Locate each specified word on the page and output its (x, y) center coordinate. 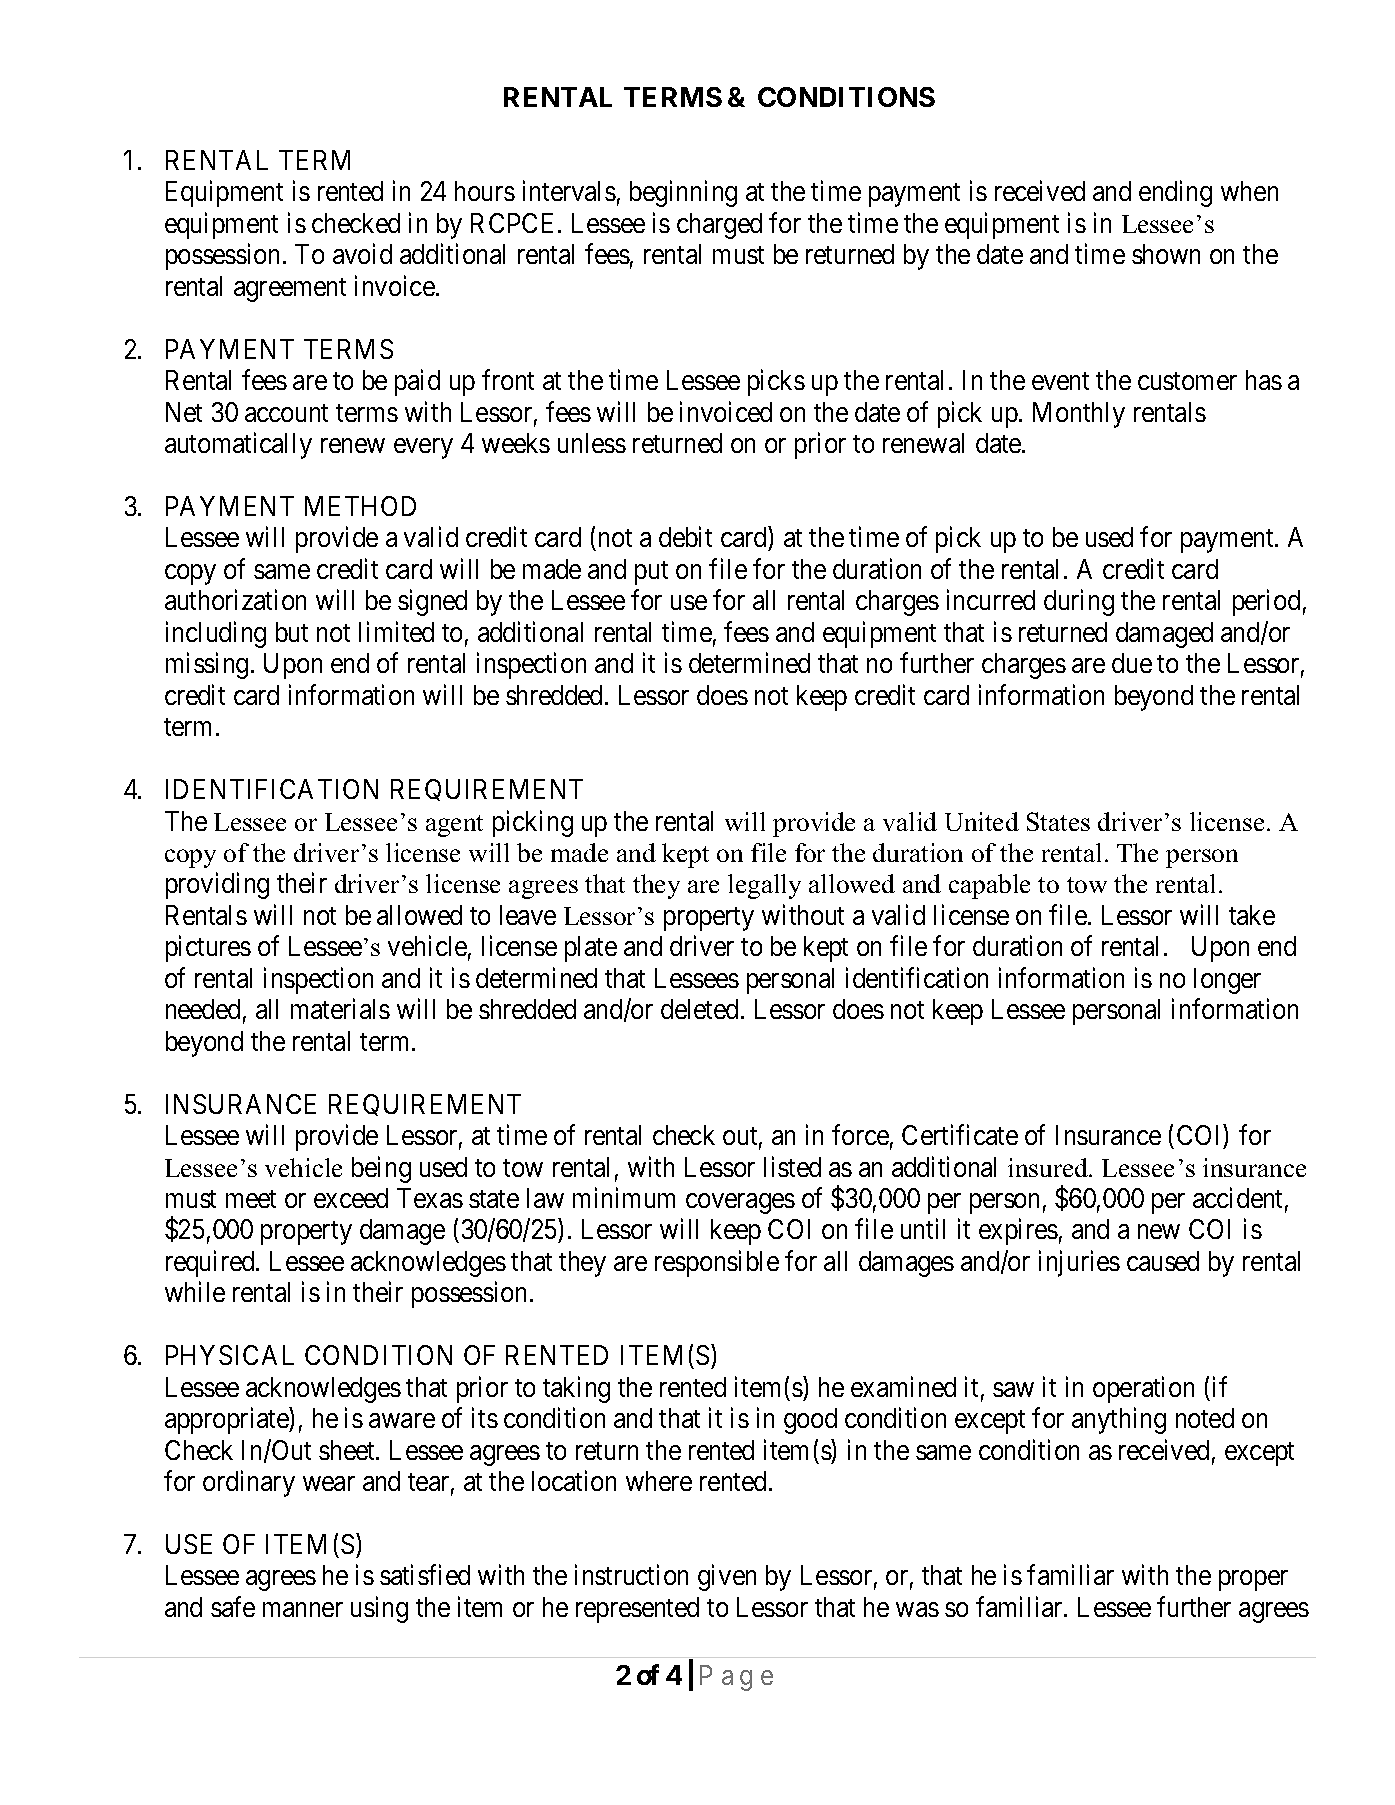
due (1132, 663)
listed (792, 1166)
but (292, 632)
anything (1119, 1420)
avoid (362, 254)
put (651, 573)
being (381, 1169)
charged (719, 226)
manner (303, 1609)
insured (1049, 1167)
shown (1166, 254)
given (727, 1578)
